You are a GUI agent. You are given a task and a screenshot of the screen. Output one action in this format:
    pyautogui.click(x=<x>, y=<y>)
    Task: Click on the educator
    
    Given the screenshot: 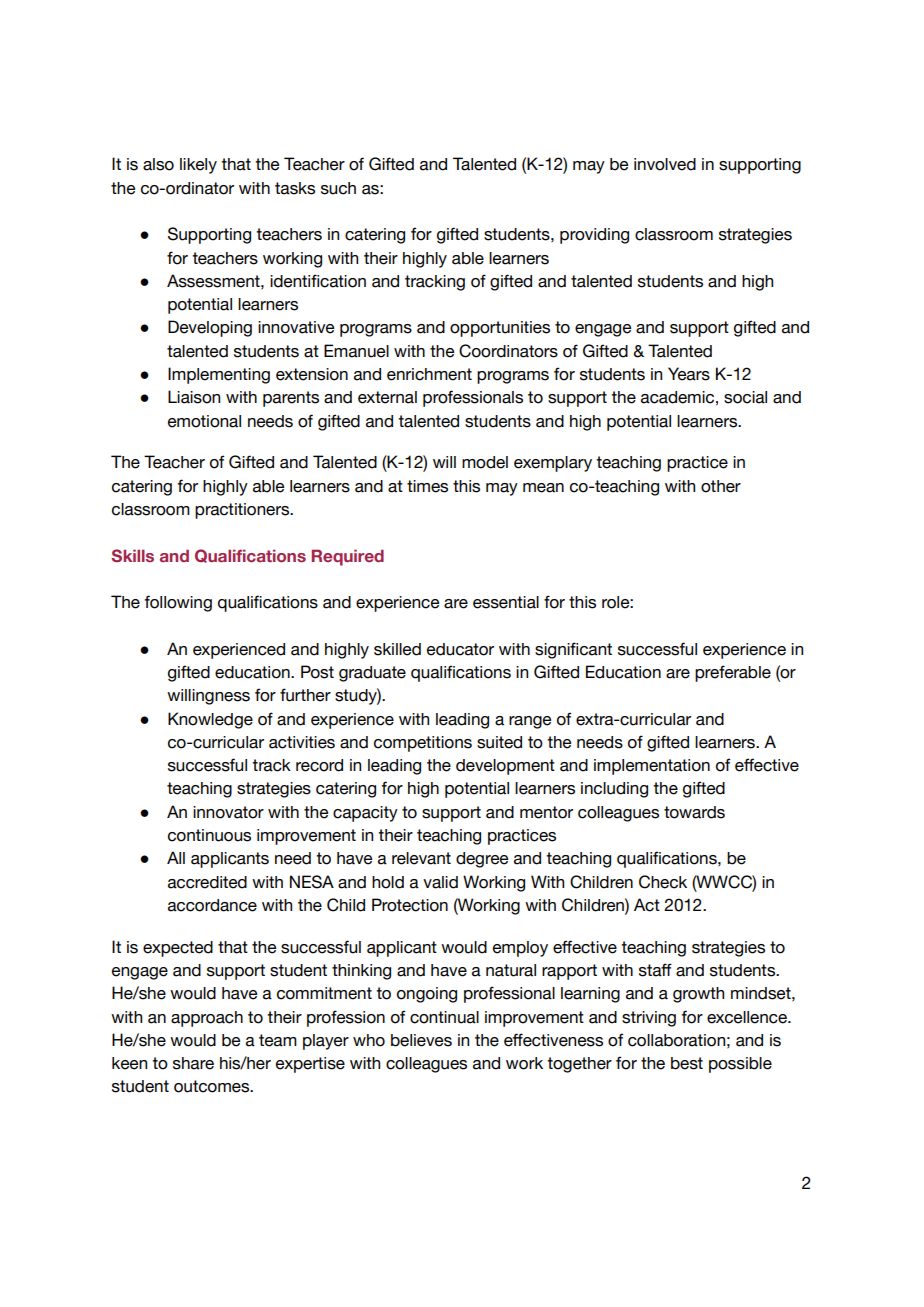 What is the action you would take?
    pyautogui.click(x=460, y=649)
